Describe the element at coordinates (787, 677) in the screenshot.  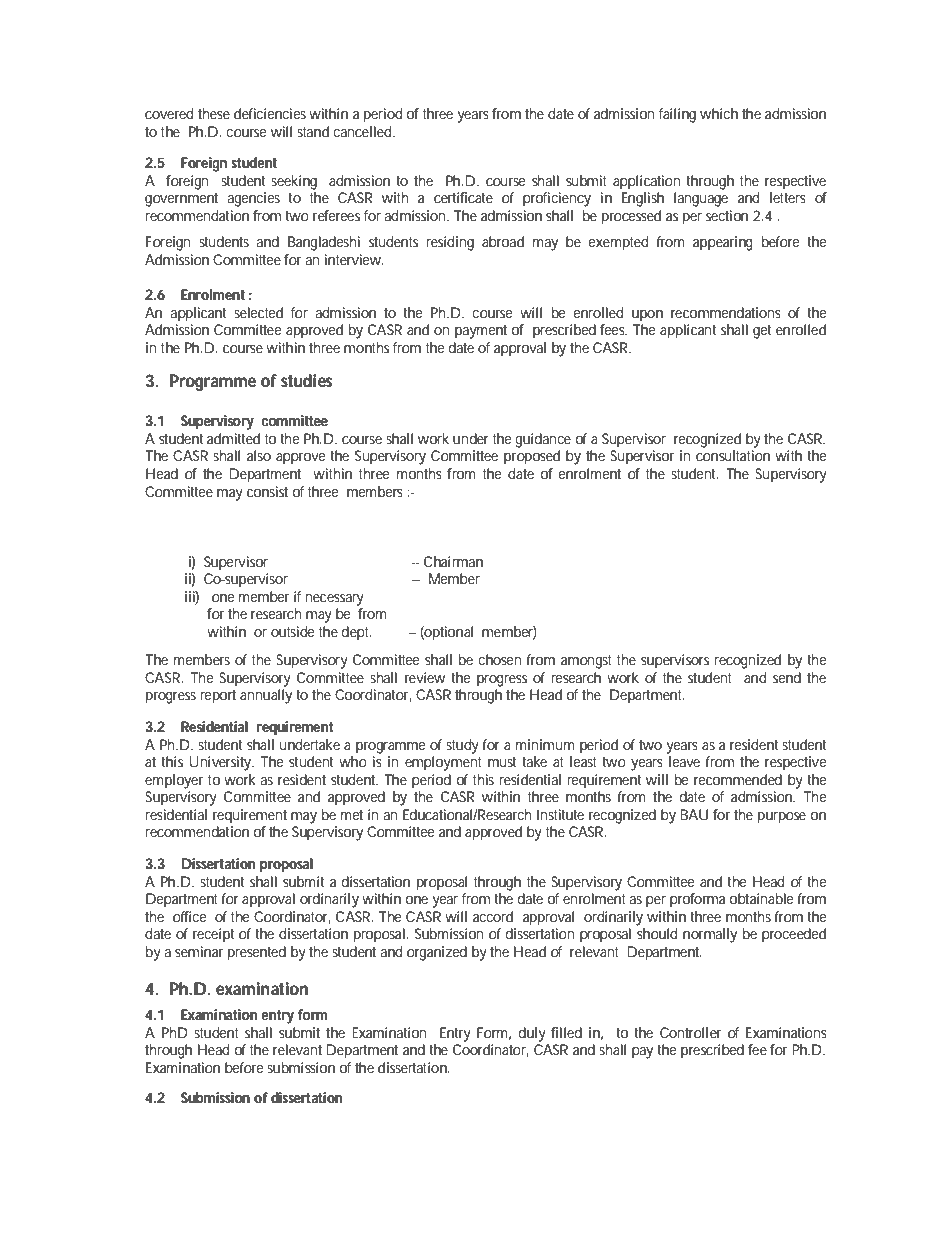
I see `send` at that location.
